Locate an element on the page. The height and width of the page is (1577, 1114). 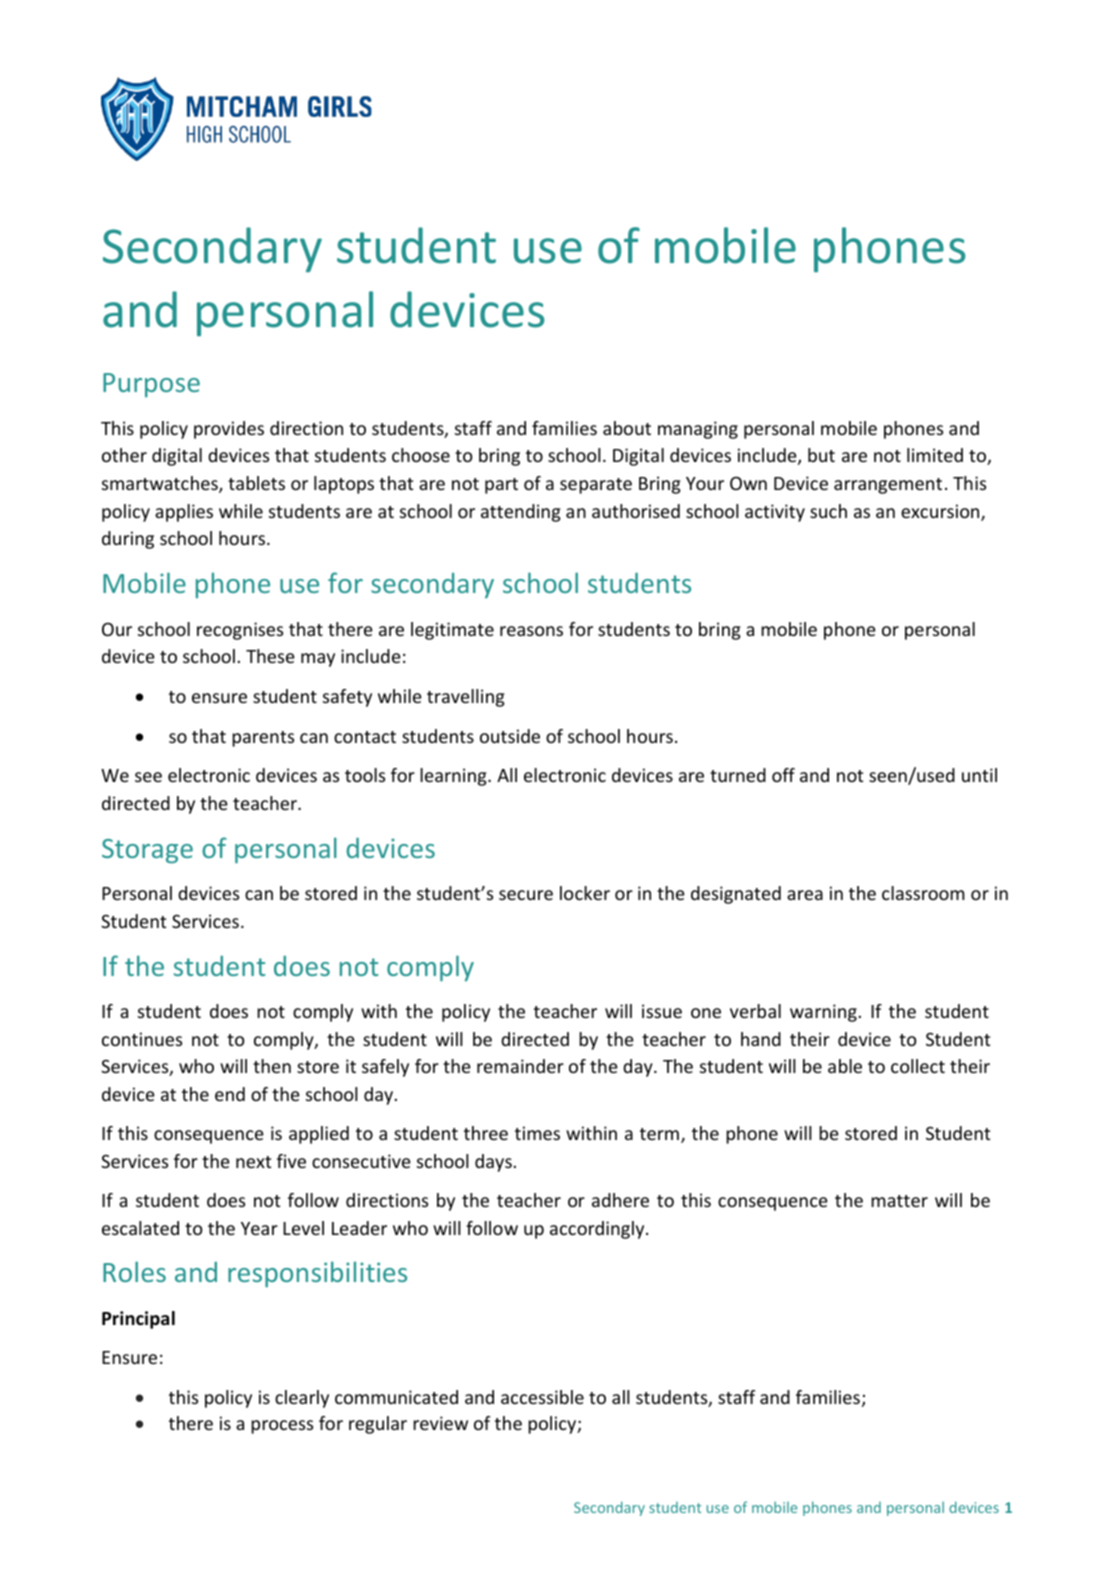
clearly is located at coordinates (302, 1399).
